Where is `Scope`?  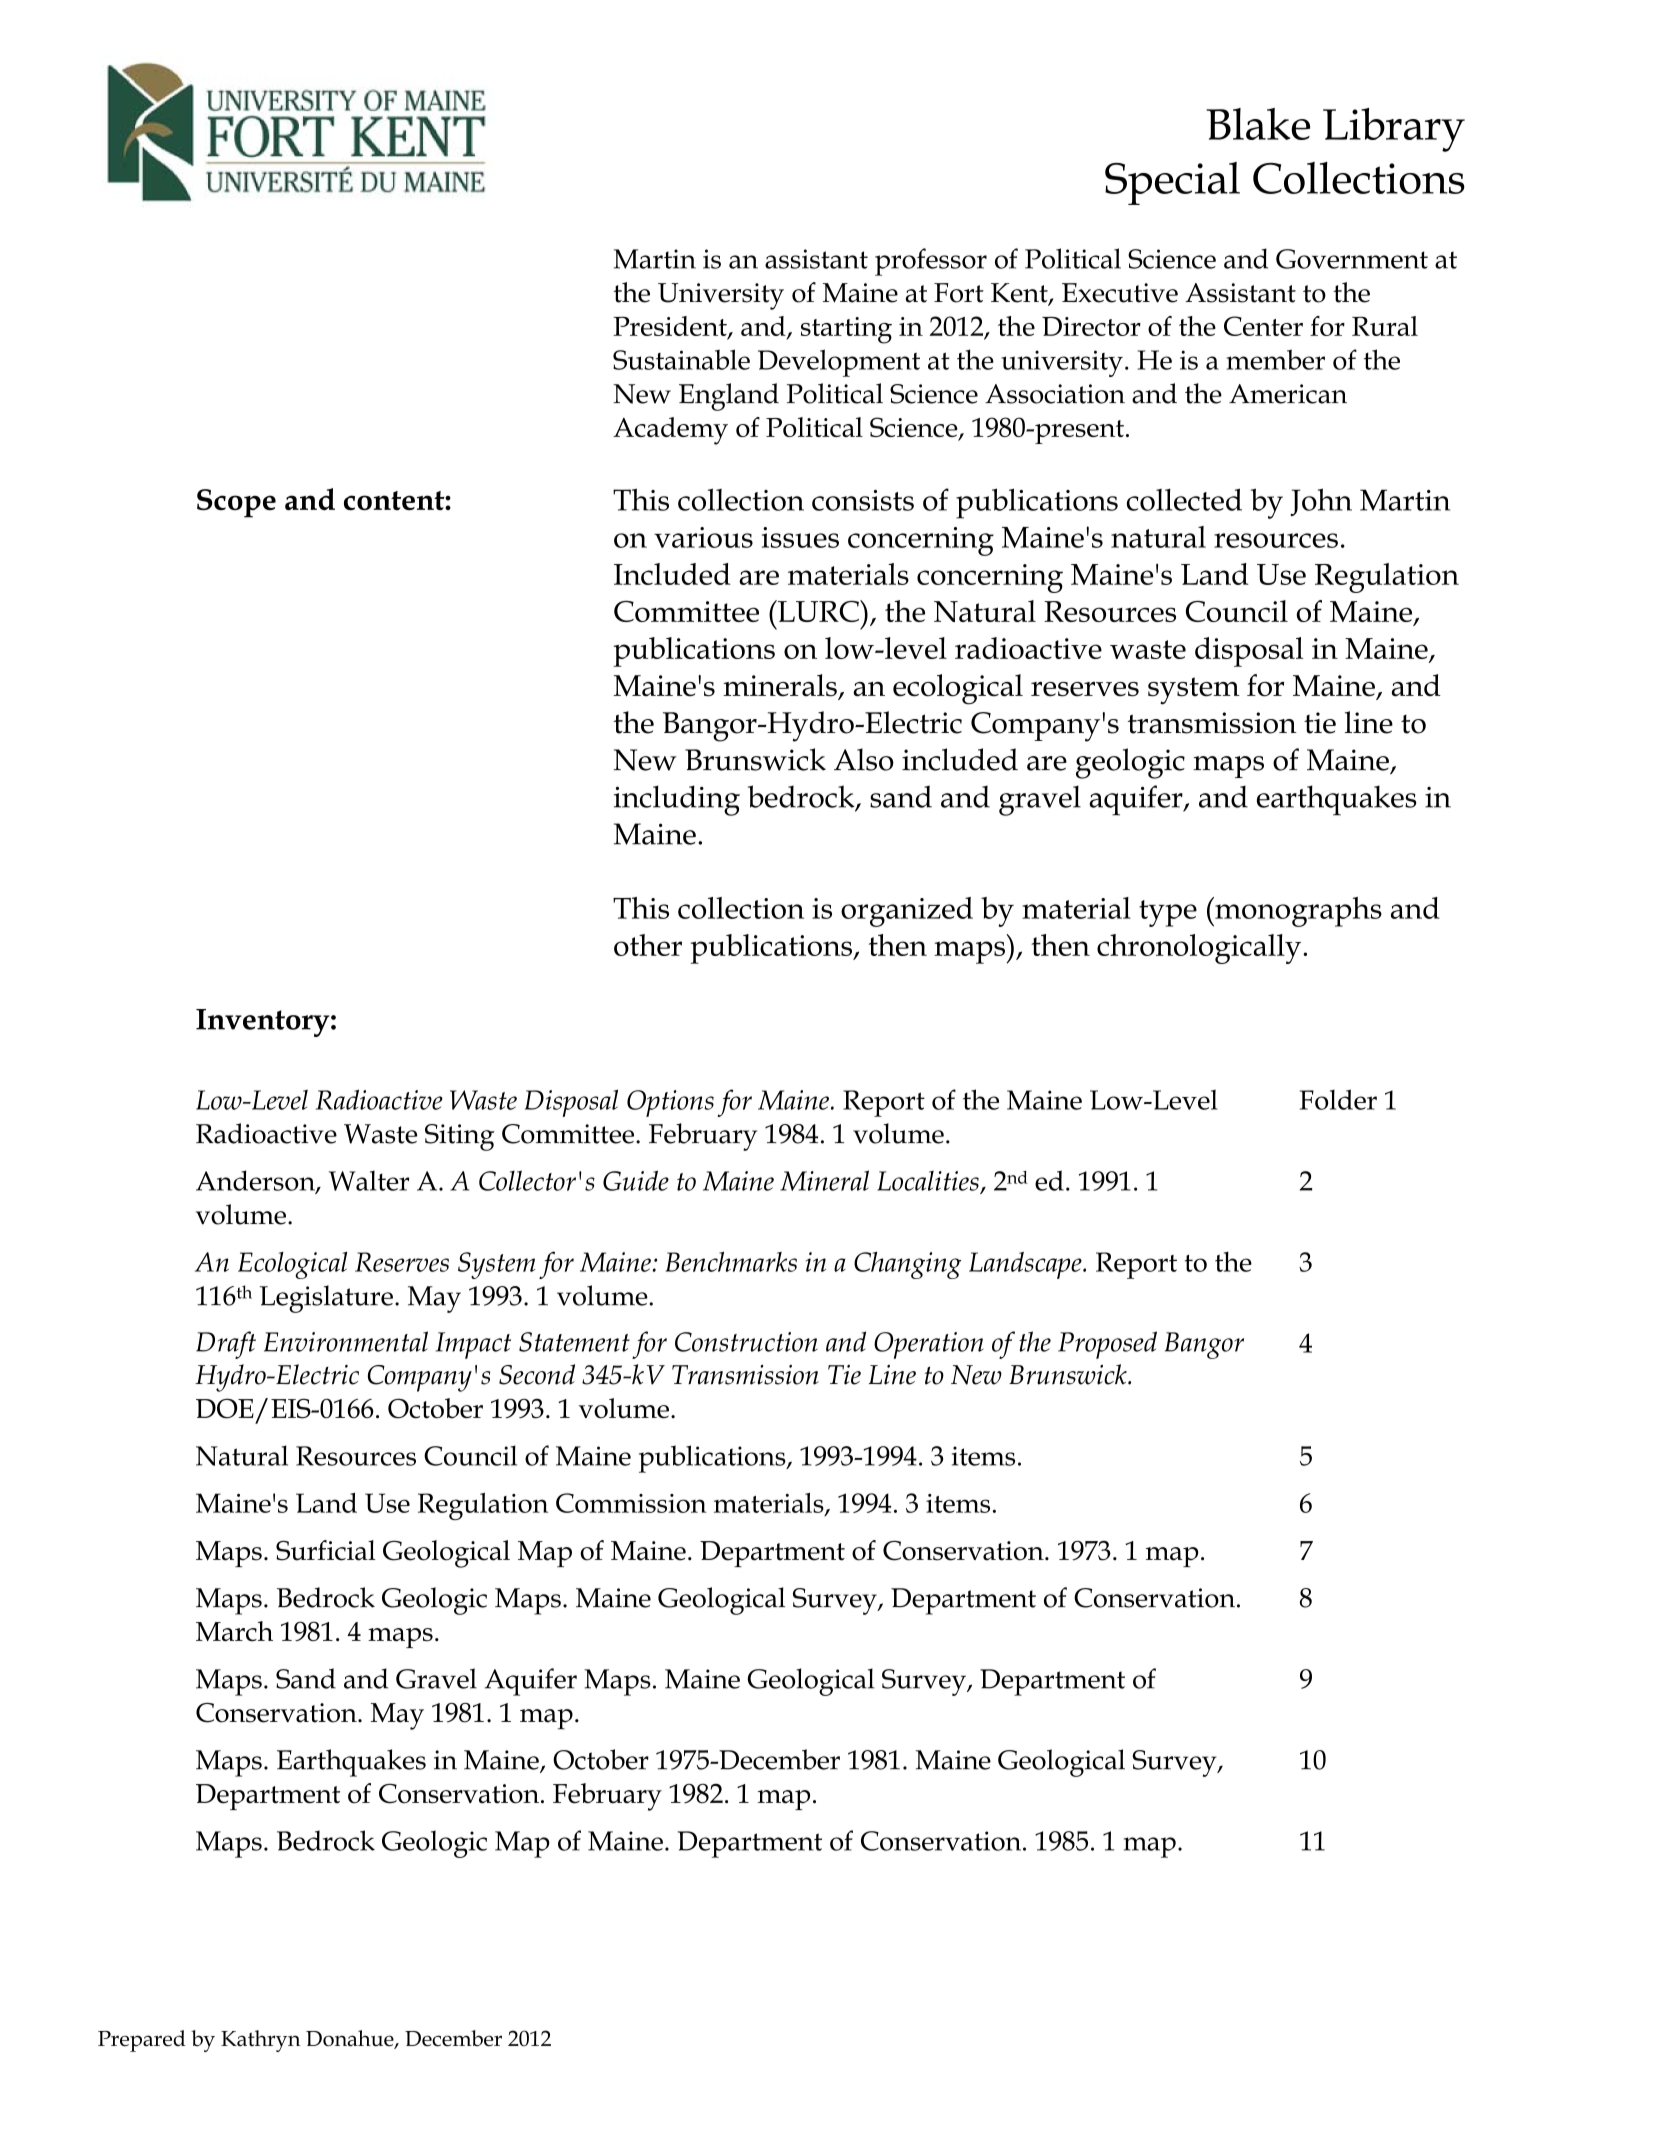
Scope is located at coordinates (236, 503).
